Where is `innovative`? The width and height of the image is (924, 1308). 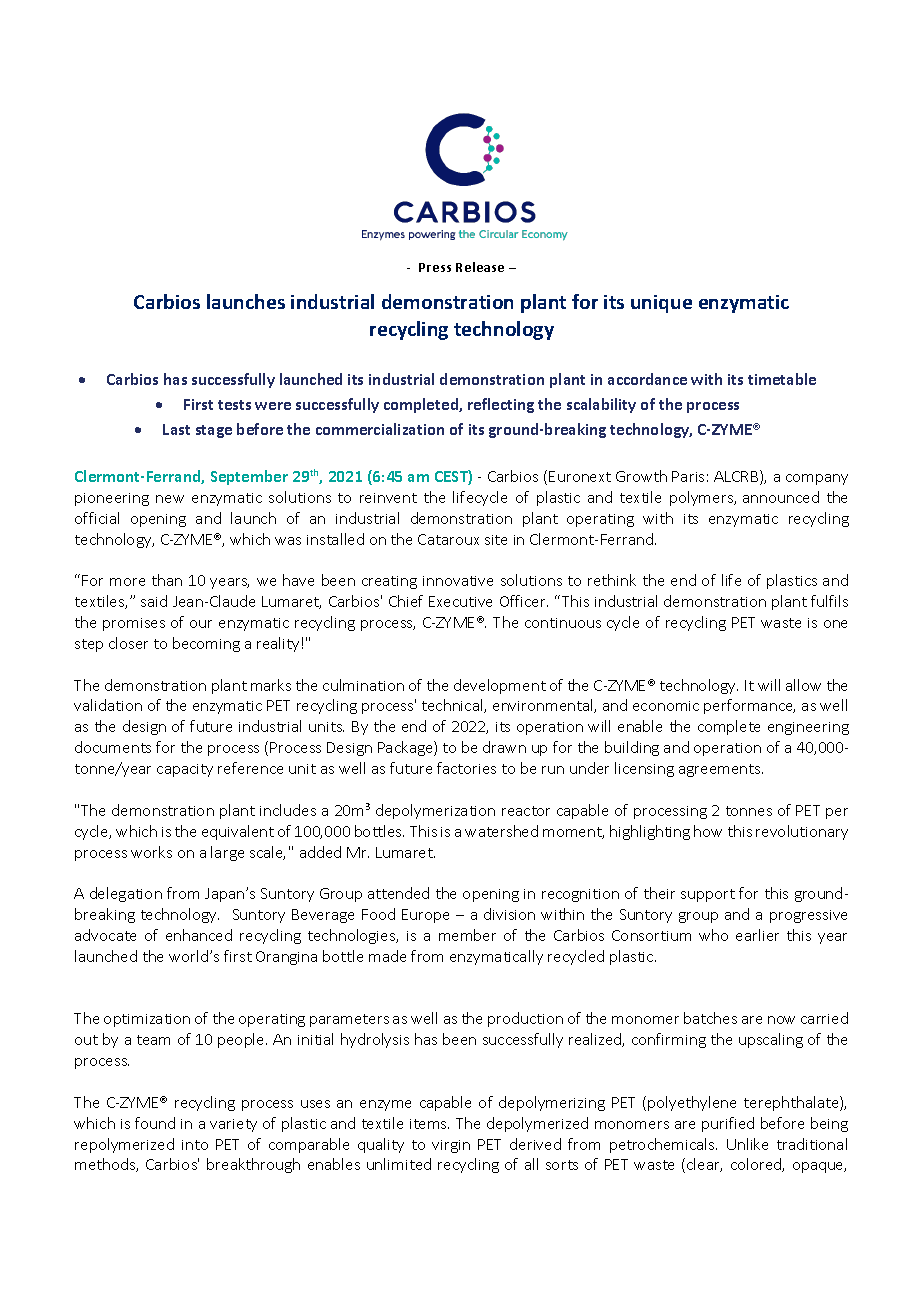 innovative is located at coordinates (458, 581).
